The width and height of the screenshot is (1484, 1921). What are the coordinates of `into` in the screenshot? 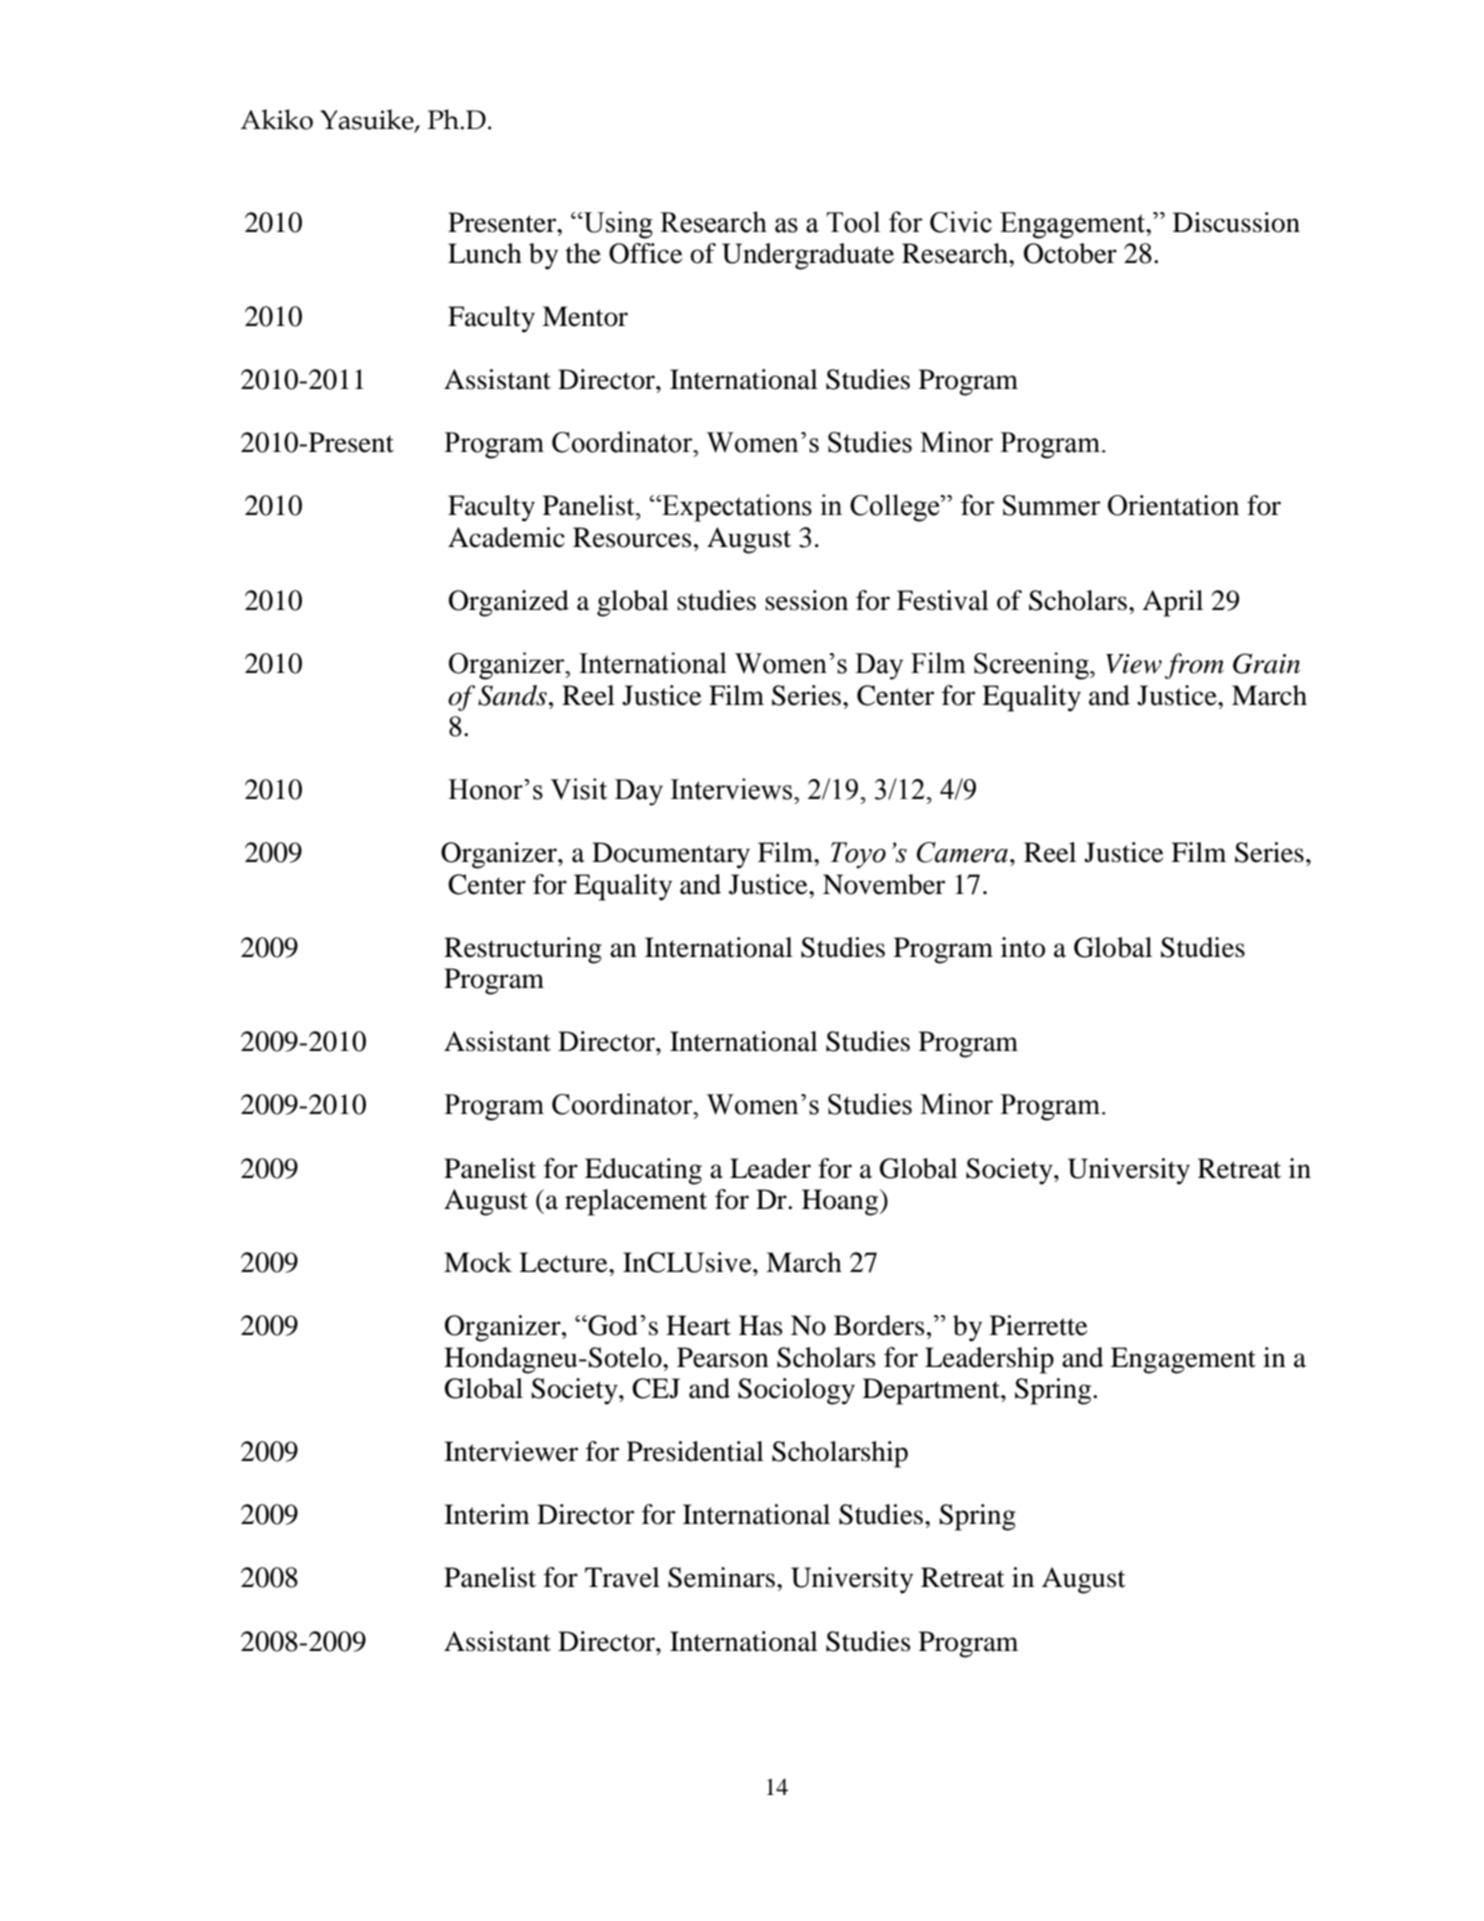 It's located at (1023, 947).
